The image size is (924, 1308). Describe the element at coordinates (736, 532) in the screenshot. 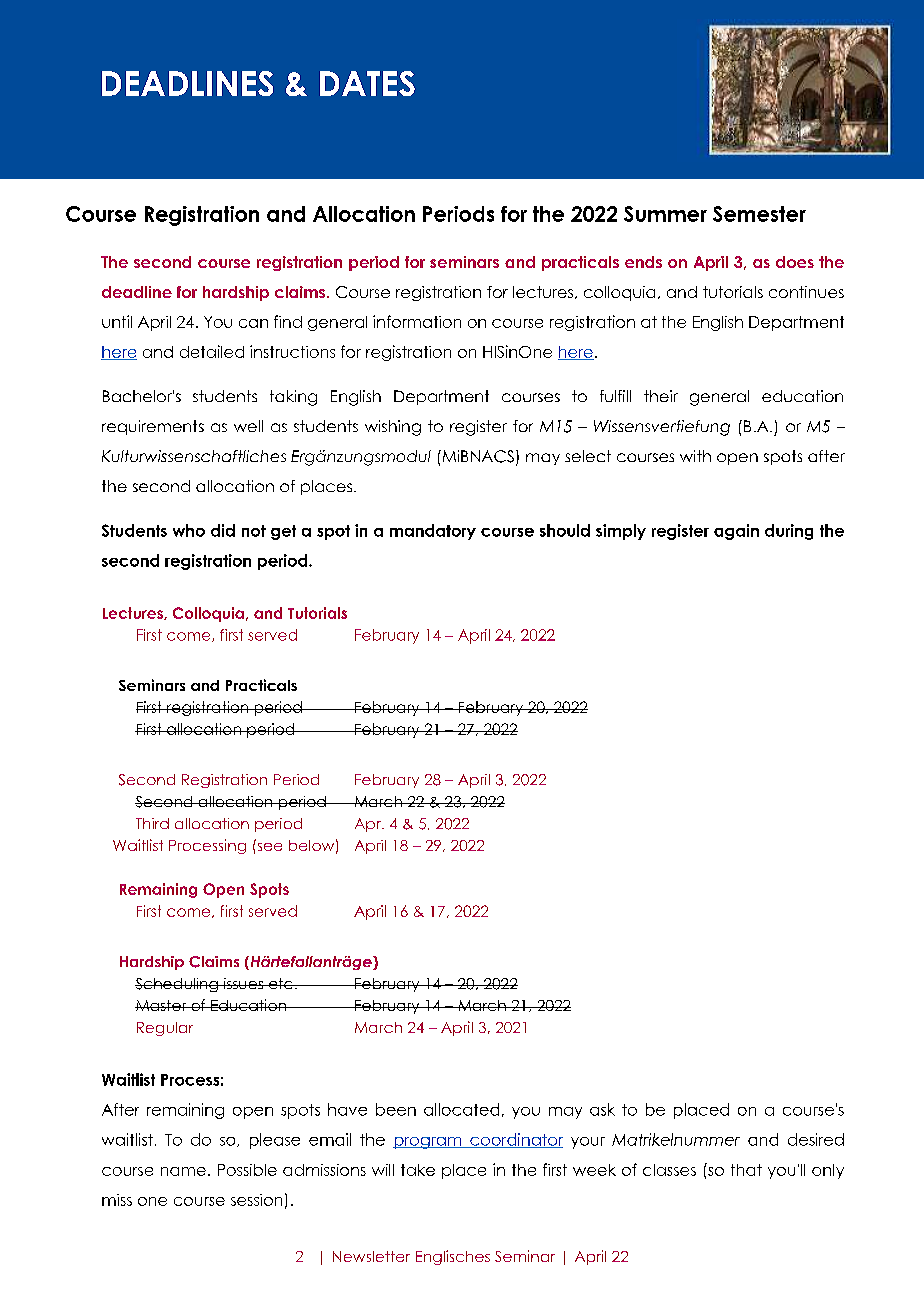

I see `again` at that location.
